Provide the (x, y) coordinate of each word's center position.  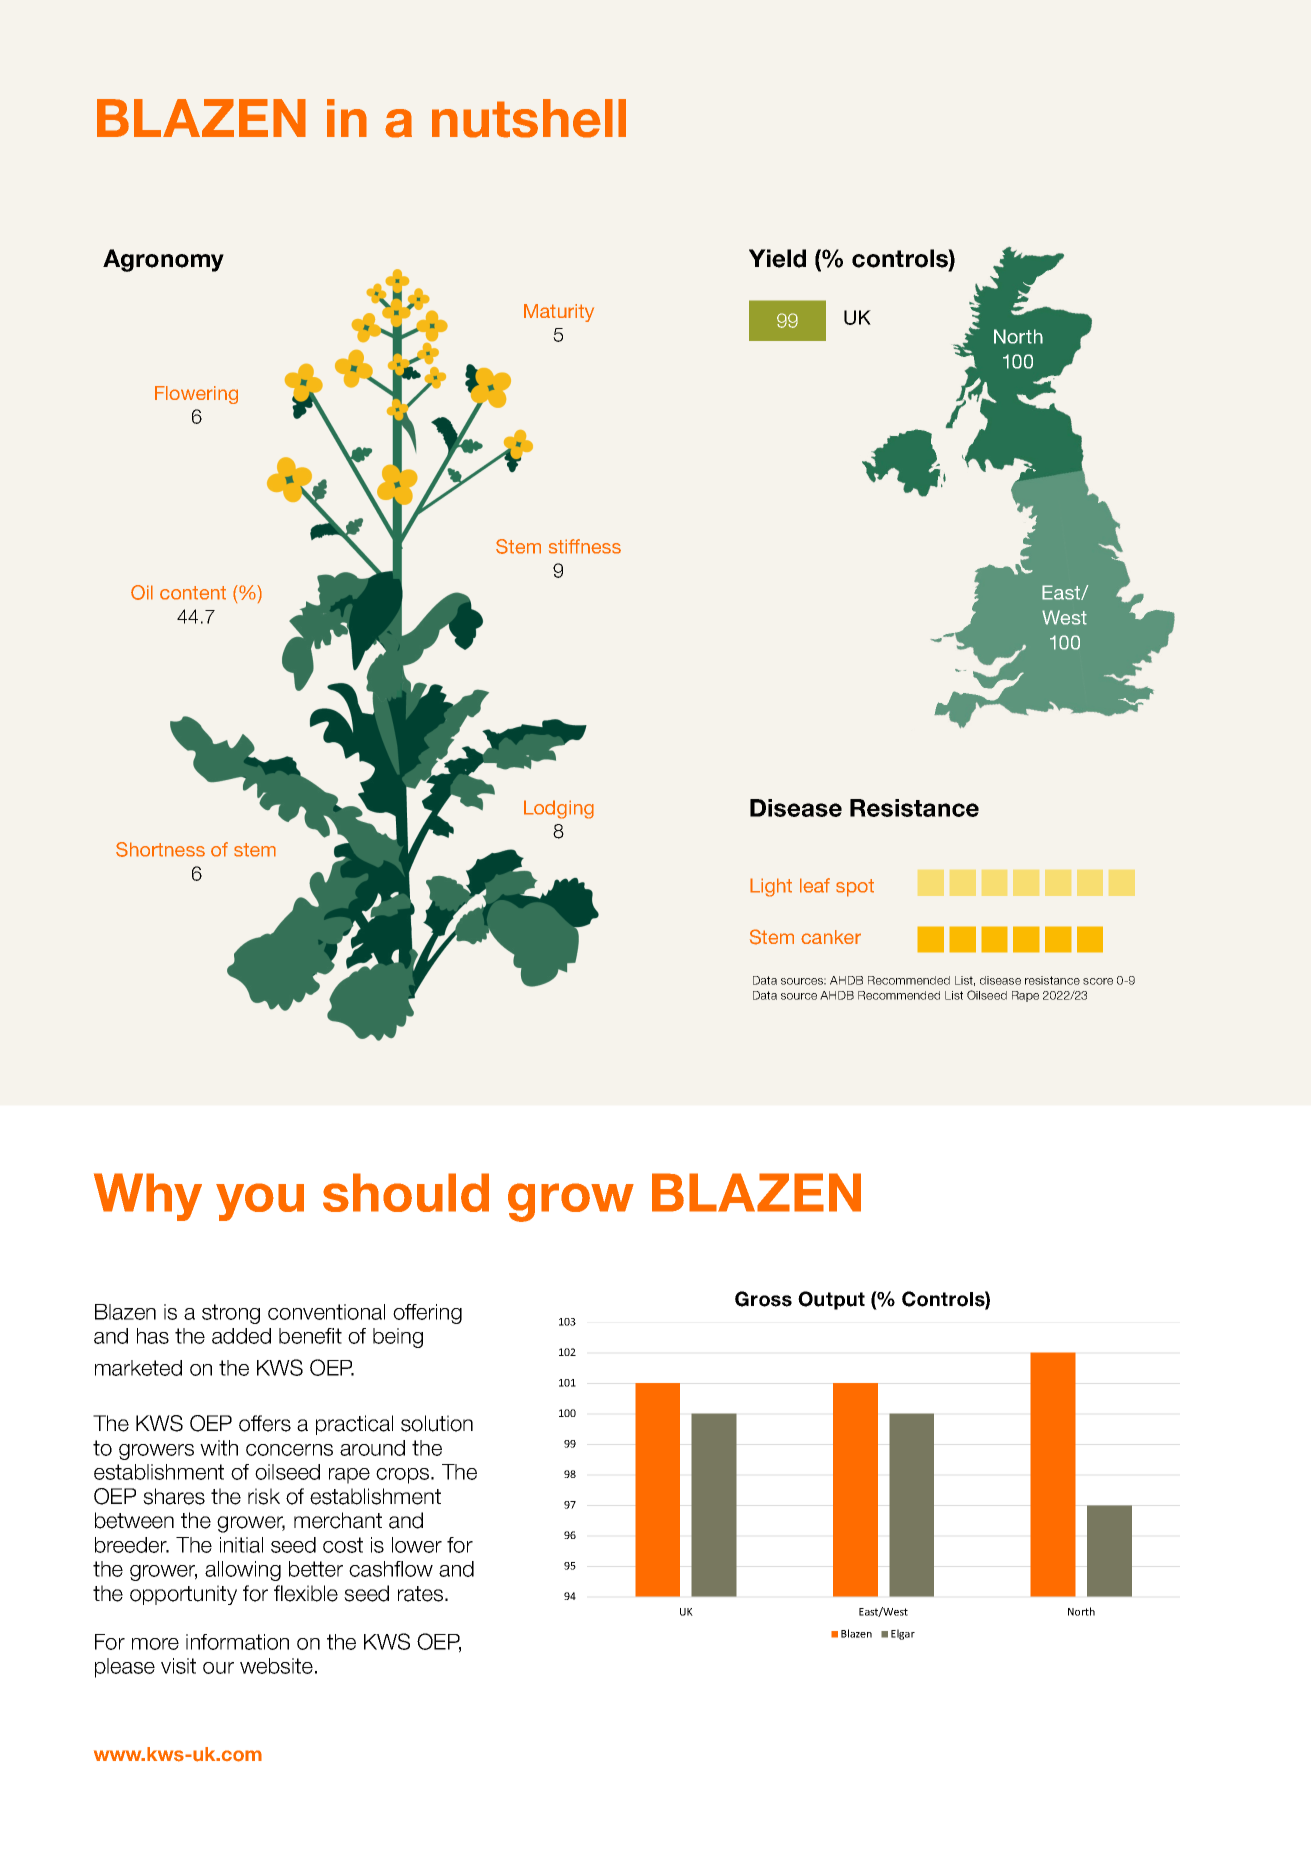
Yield (777, 258)
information (237, 1642)
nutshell (529, 118)
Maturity (559, 313)
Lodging (559, 809)
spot (855, 888)
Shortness (160, 849)
